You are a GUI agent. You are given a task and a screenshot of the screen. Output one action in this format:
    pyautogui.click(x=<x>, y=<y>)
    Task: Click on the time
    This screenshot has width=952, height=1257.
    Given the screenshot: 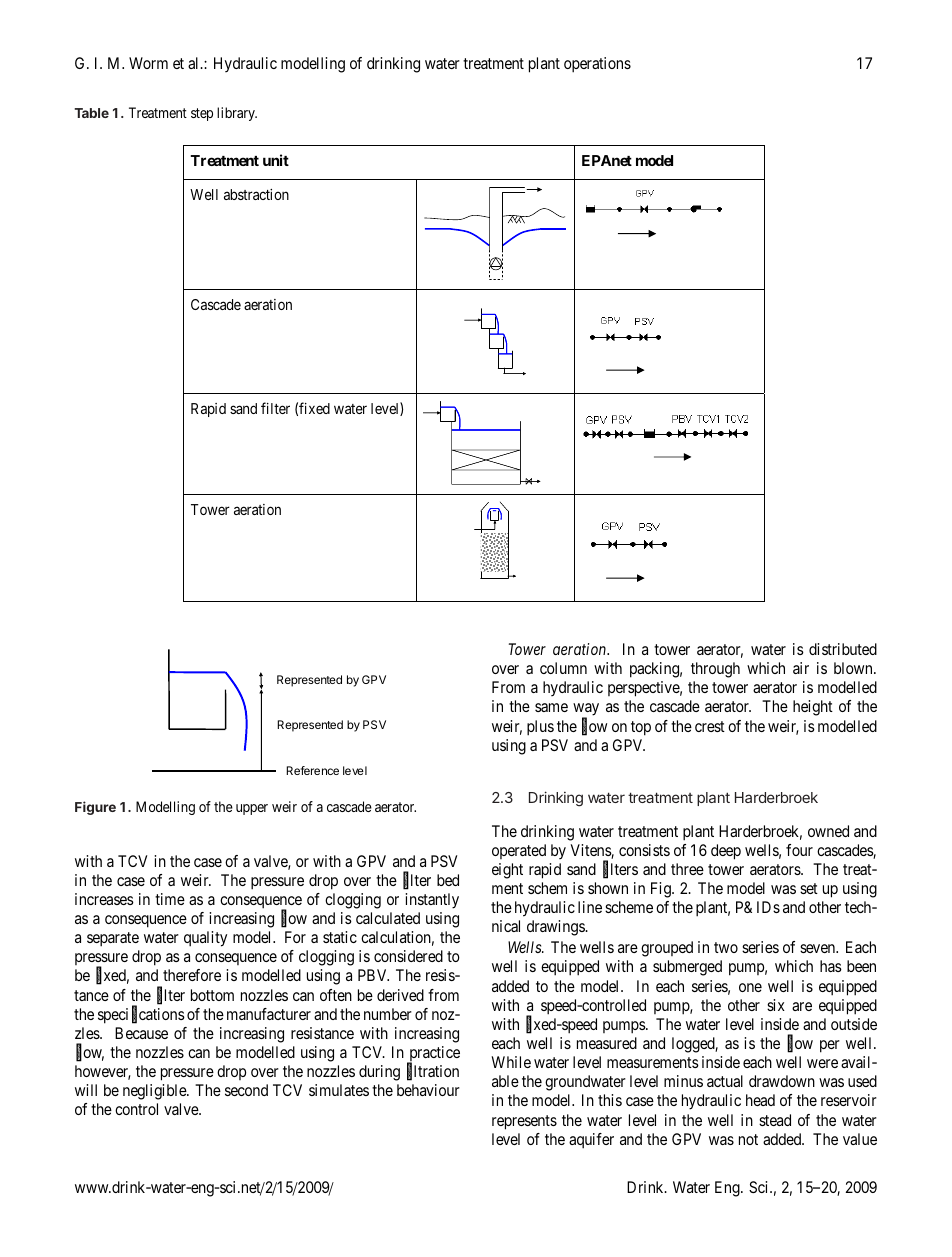 What is the action you would take?
    pyautogui.click(x=170, y=899)
